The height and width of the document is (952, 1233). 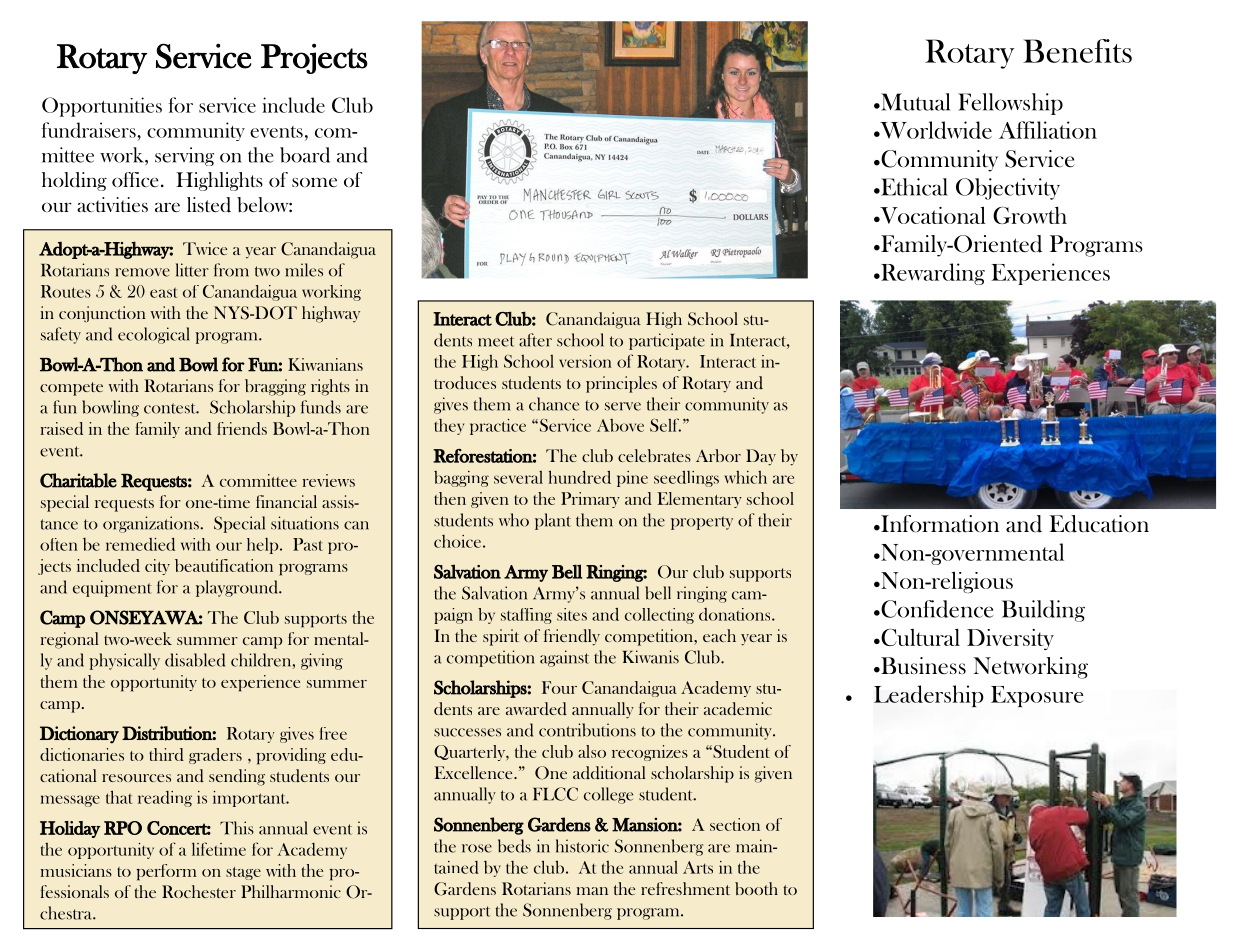 I want to click on board, so click(x=305, y=155).
